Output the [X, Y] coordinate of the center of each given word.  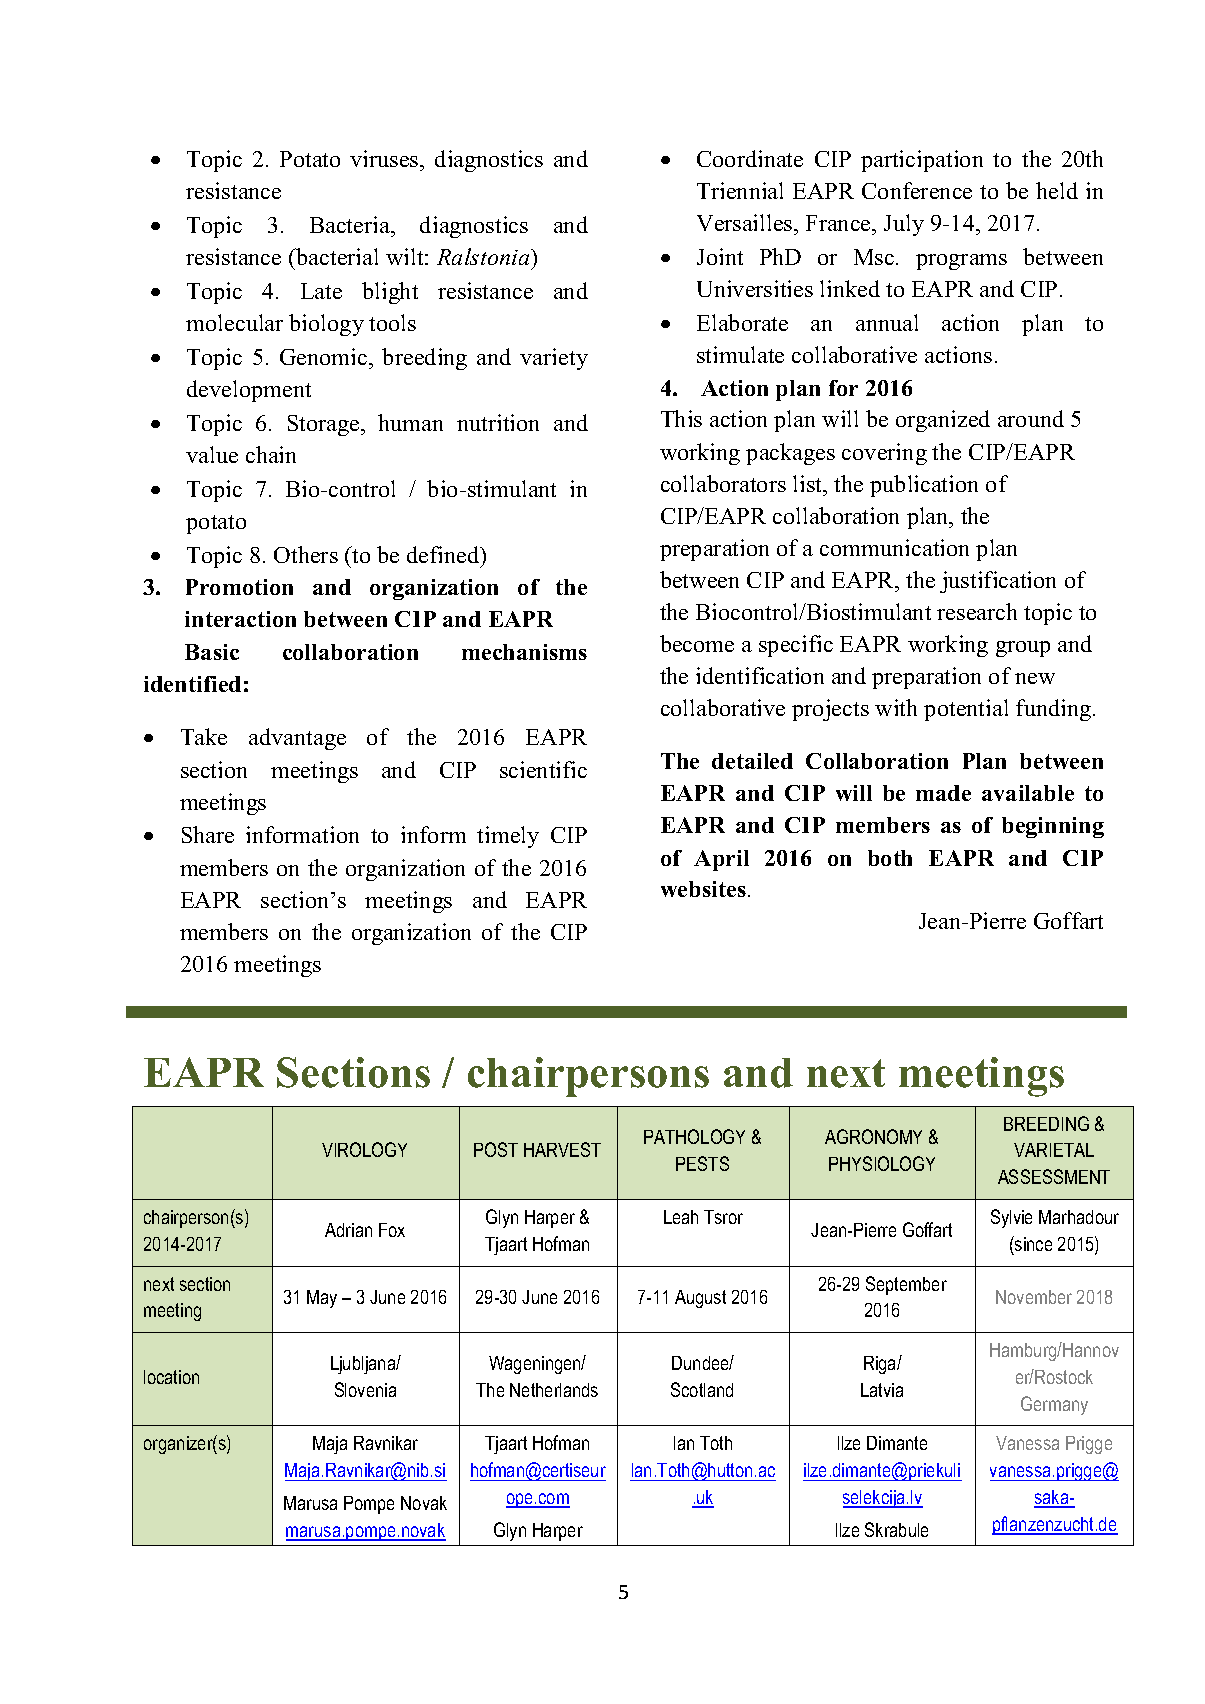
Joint [720, 256]
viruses [385, 158]
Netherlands [554, 1390]
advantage [297, 739]
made [943, 793]
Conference [917, 190]
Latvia [882, 1390]
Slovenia [365, 1389]
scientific [543, 769]
